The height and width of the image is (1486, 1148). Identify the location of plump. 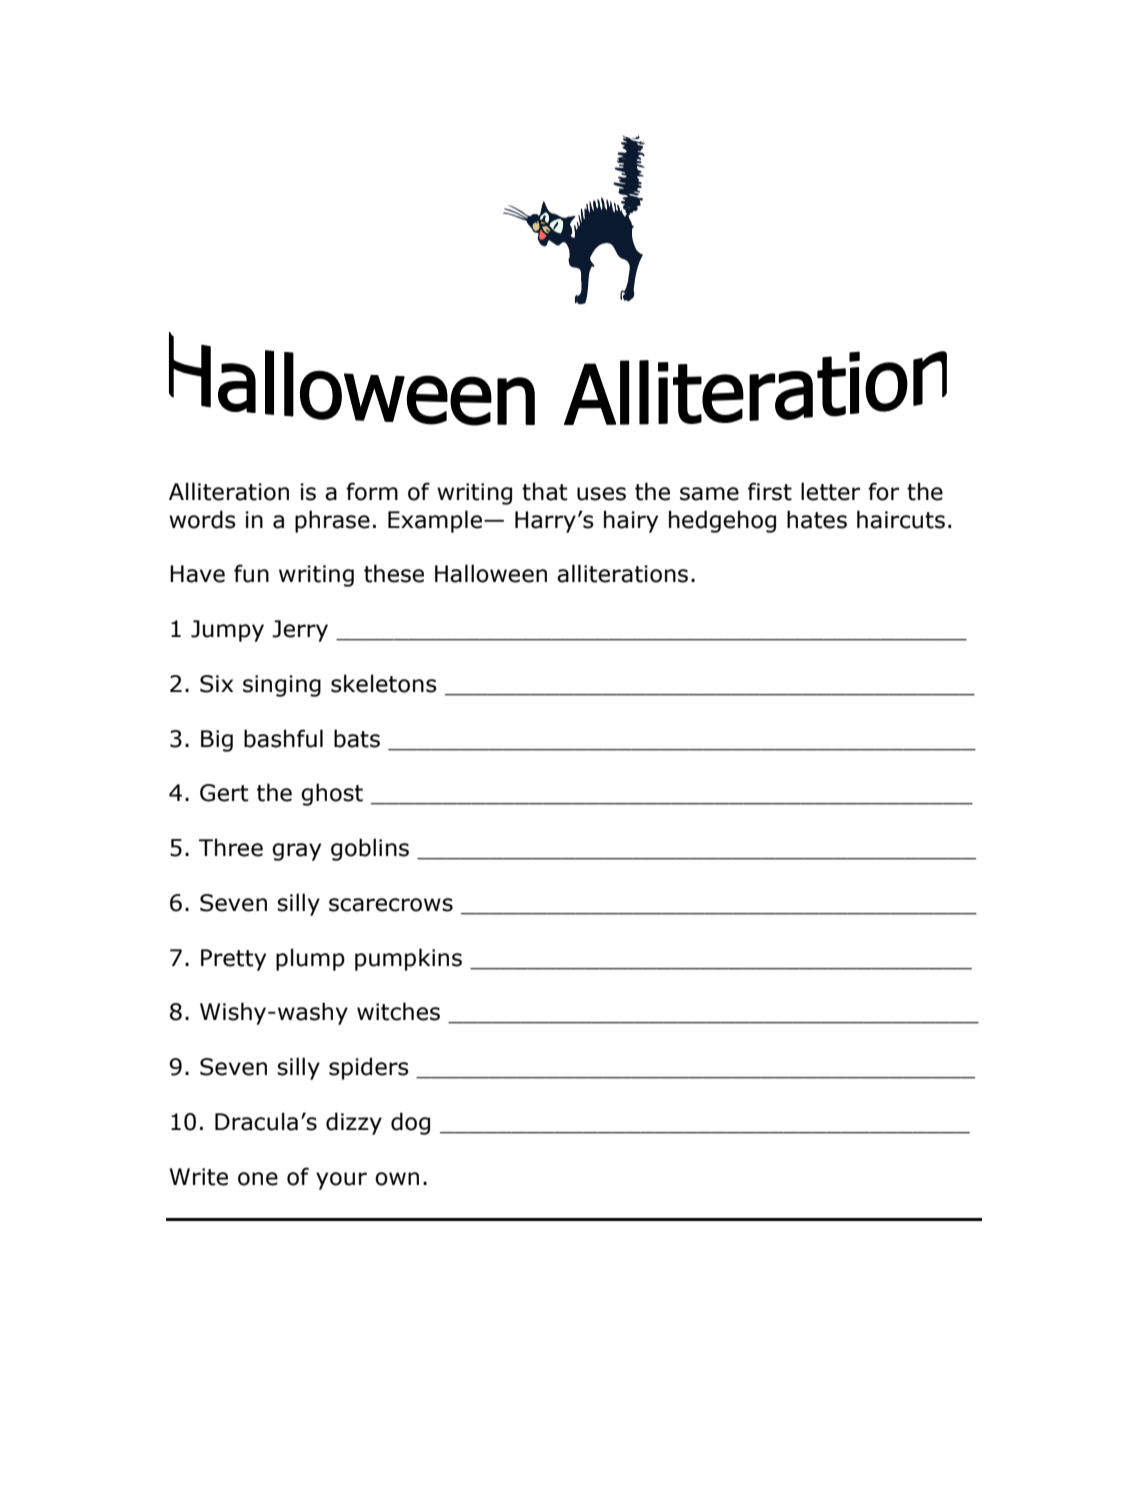
(310, 959).
